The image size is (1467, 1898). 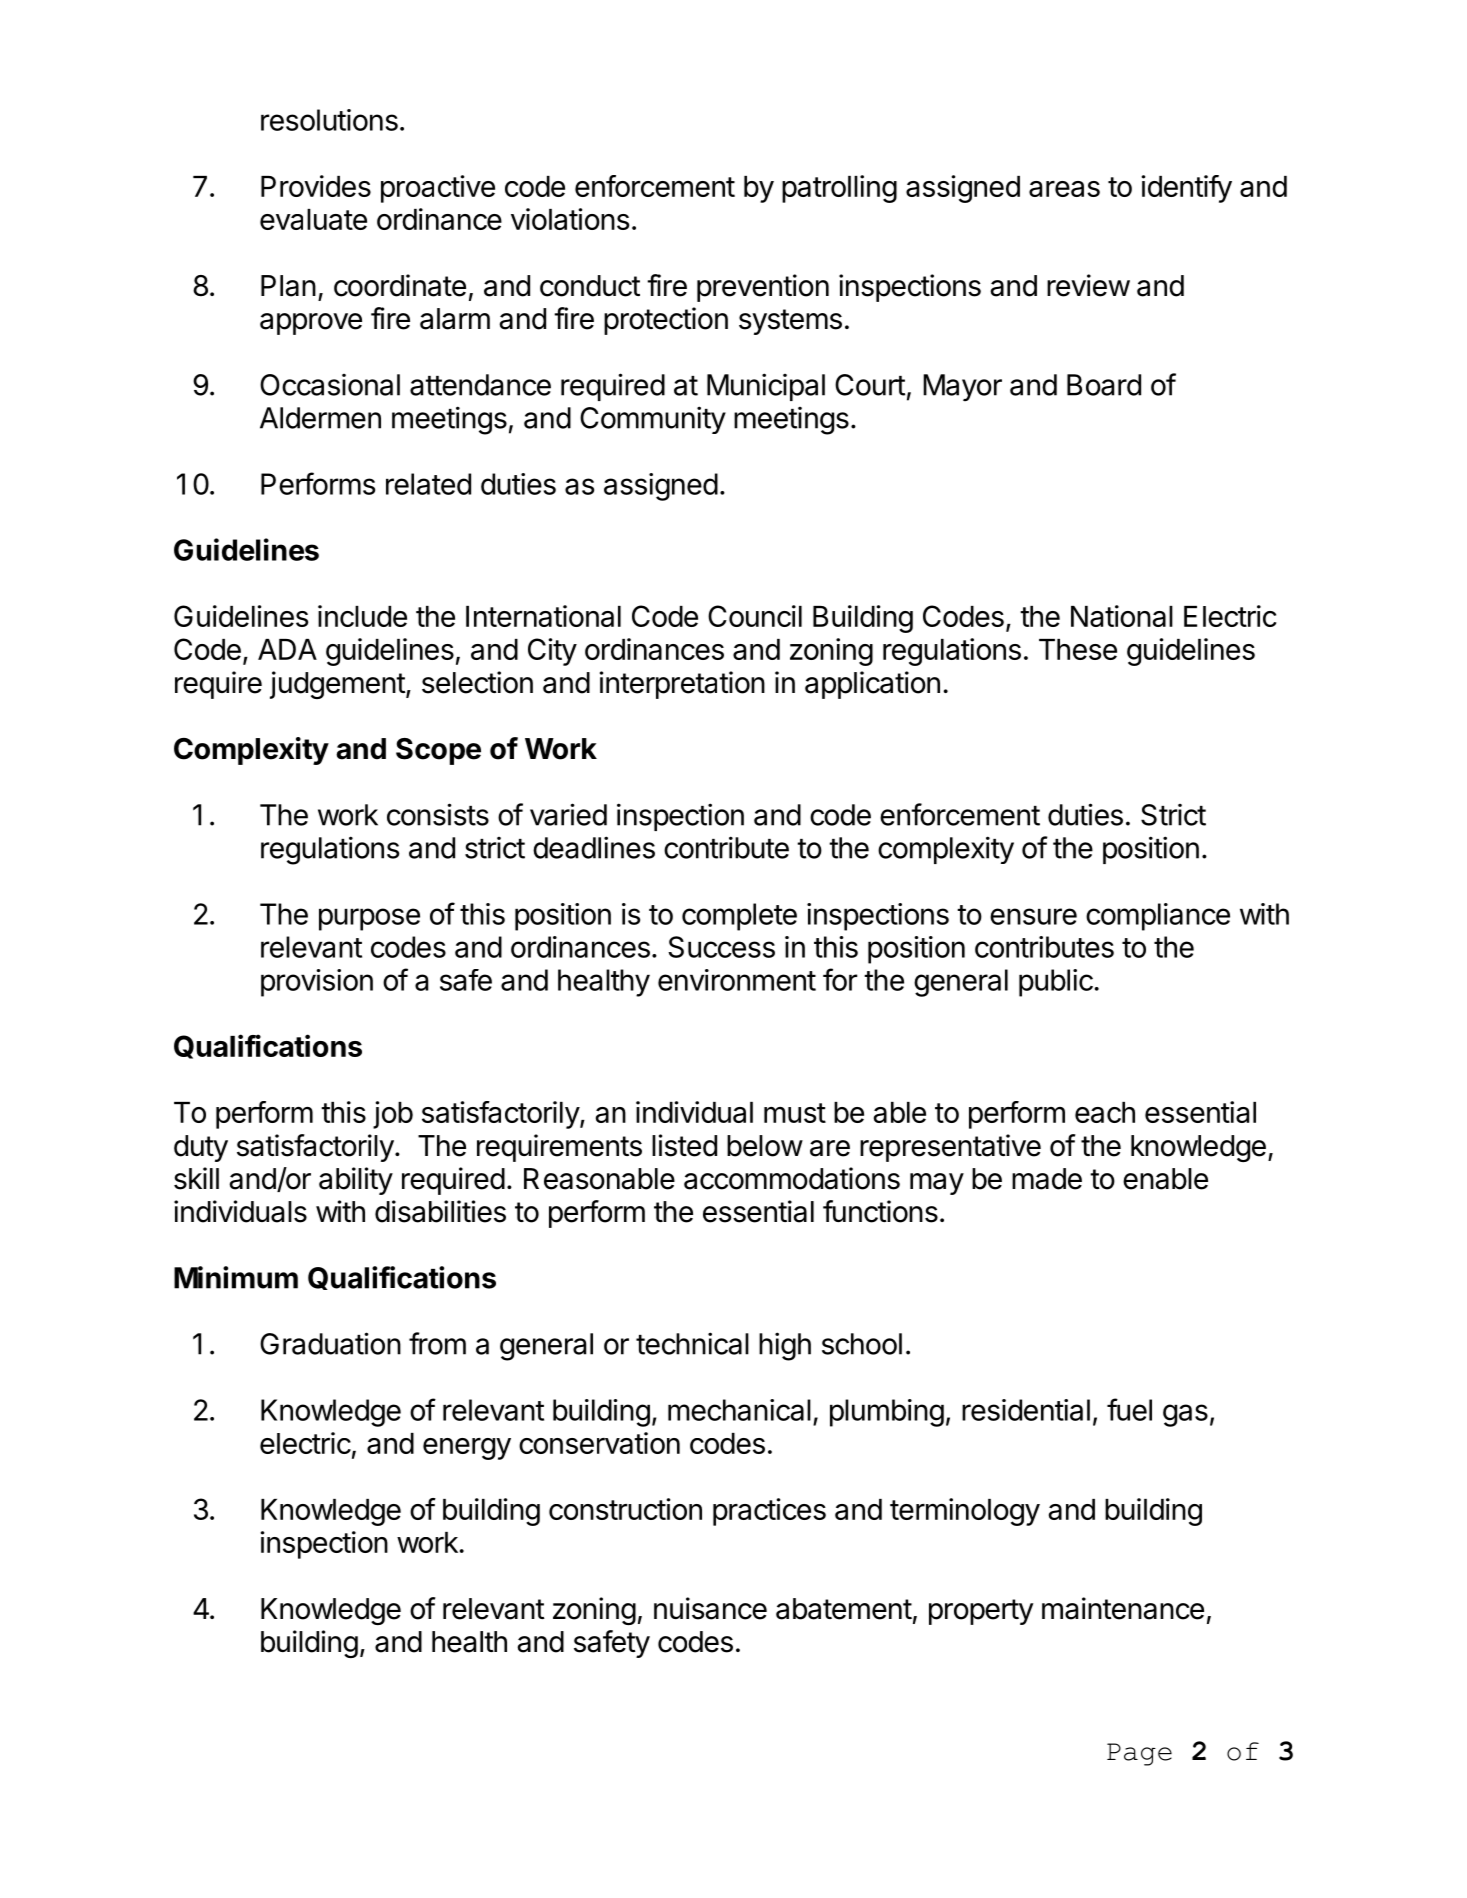 What do you see at coordinates (721, 947) in the image?
I see `Success` at bounding box center [721, 947].
